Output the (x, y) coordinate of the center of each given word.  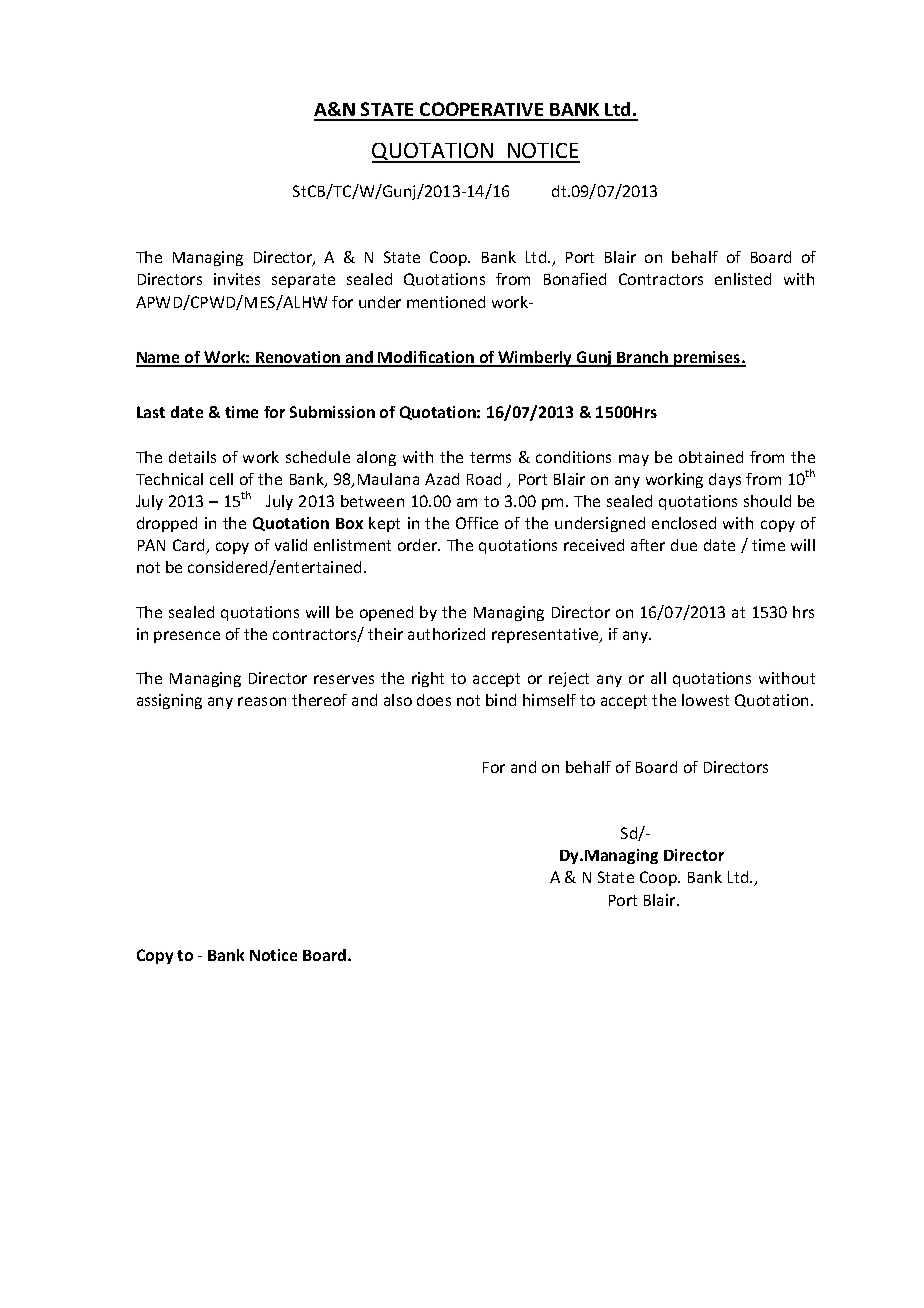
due (684, 545)
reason (262, 701)
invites (237, 279)
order (419, 545)
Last (151, 412)
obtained (711, 457)
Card (190, 546)
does (434, 700)
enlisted (743, 279)
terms (490, 457)
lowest (705, 700)
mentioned (446, 302)
